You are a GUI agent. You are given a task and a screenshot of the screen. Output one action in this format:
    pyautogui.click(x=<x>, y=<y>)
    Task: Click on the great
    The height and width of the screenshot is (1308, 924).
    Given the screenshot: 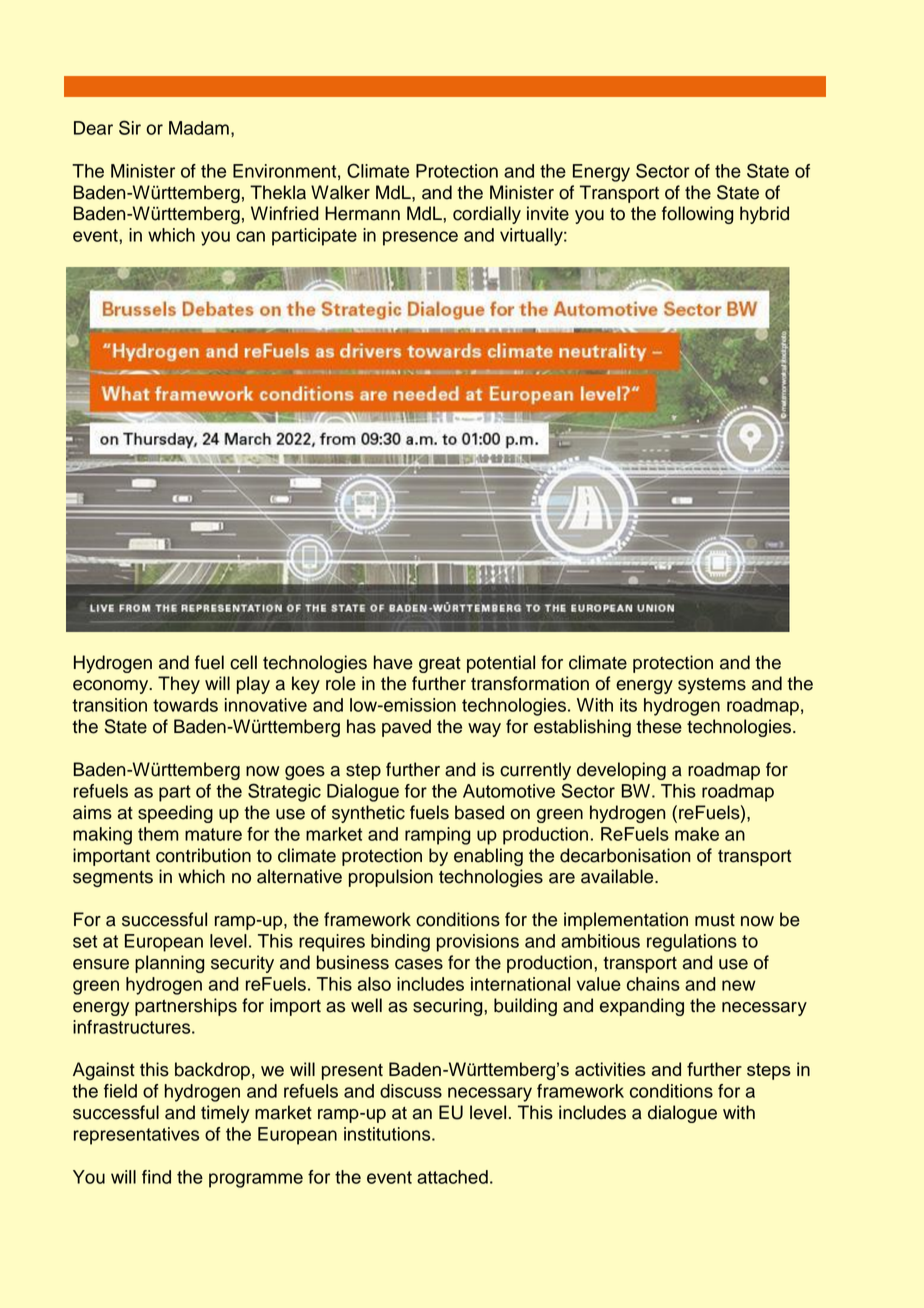 What is the action you would take?
    pyautogui.click(x=440, y=665)
